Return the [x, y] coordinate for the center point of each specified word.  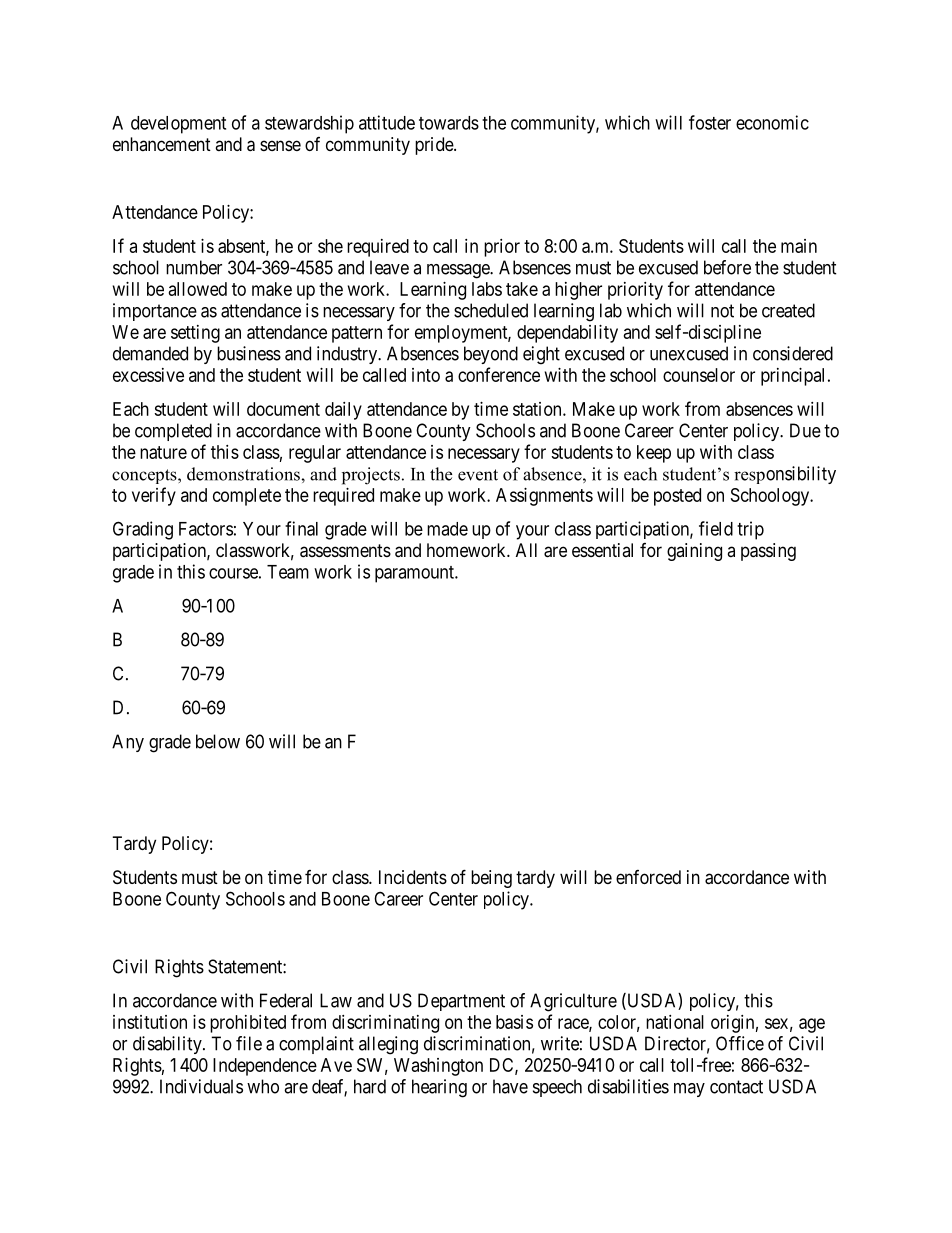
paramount [415, 574]
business [249, 353]
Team [288, 572]
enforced [648, 877]
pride [435, 146]
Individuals [201, 1086]
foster [710, 122]
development [178, 125]
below [218, 741]
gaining [694, 552]
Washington [438, 1067]
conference [499, 374]
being [491, 879]
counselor [699, 375]
